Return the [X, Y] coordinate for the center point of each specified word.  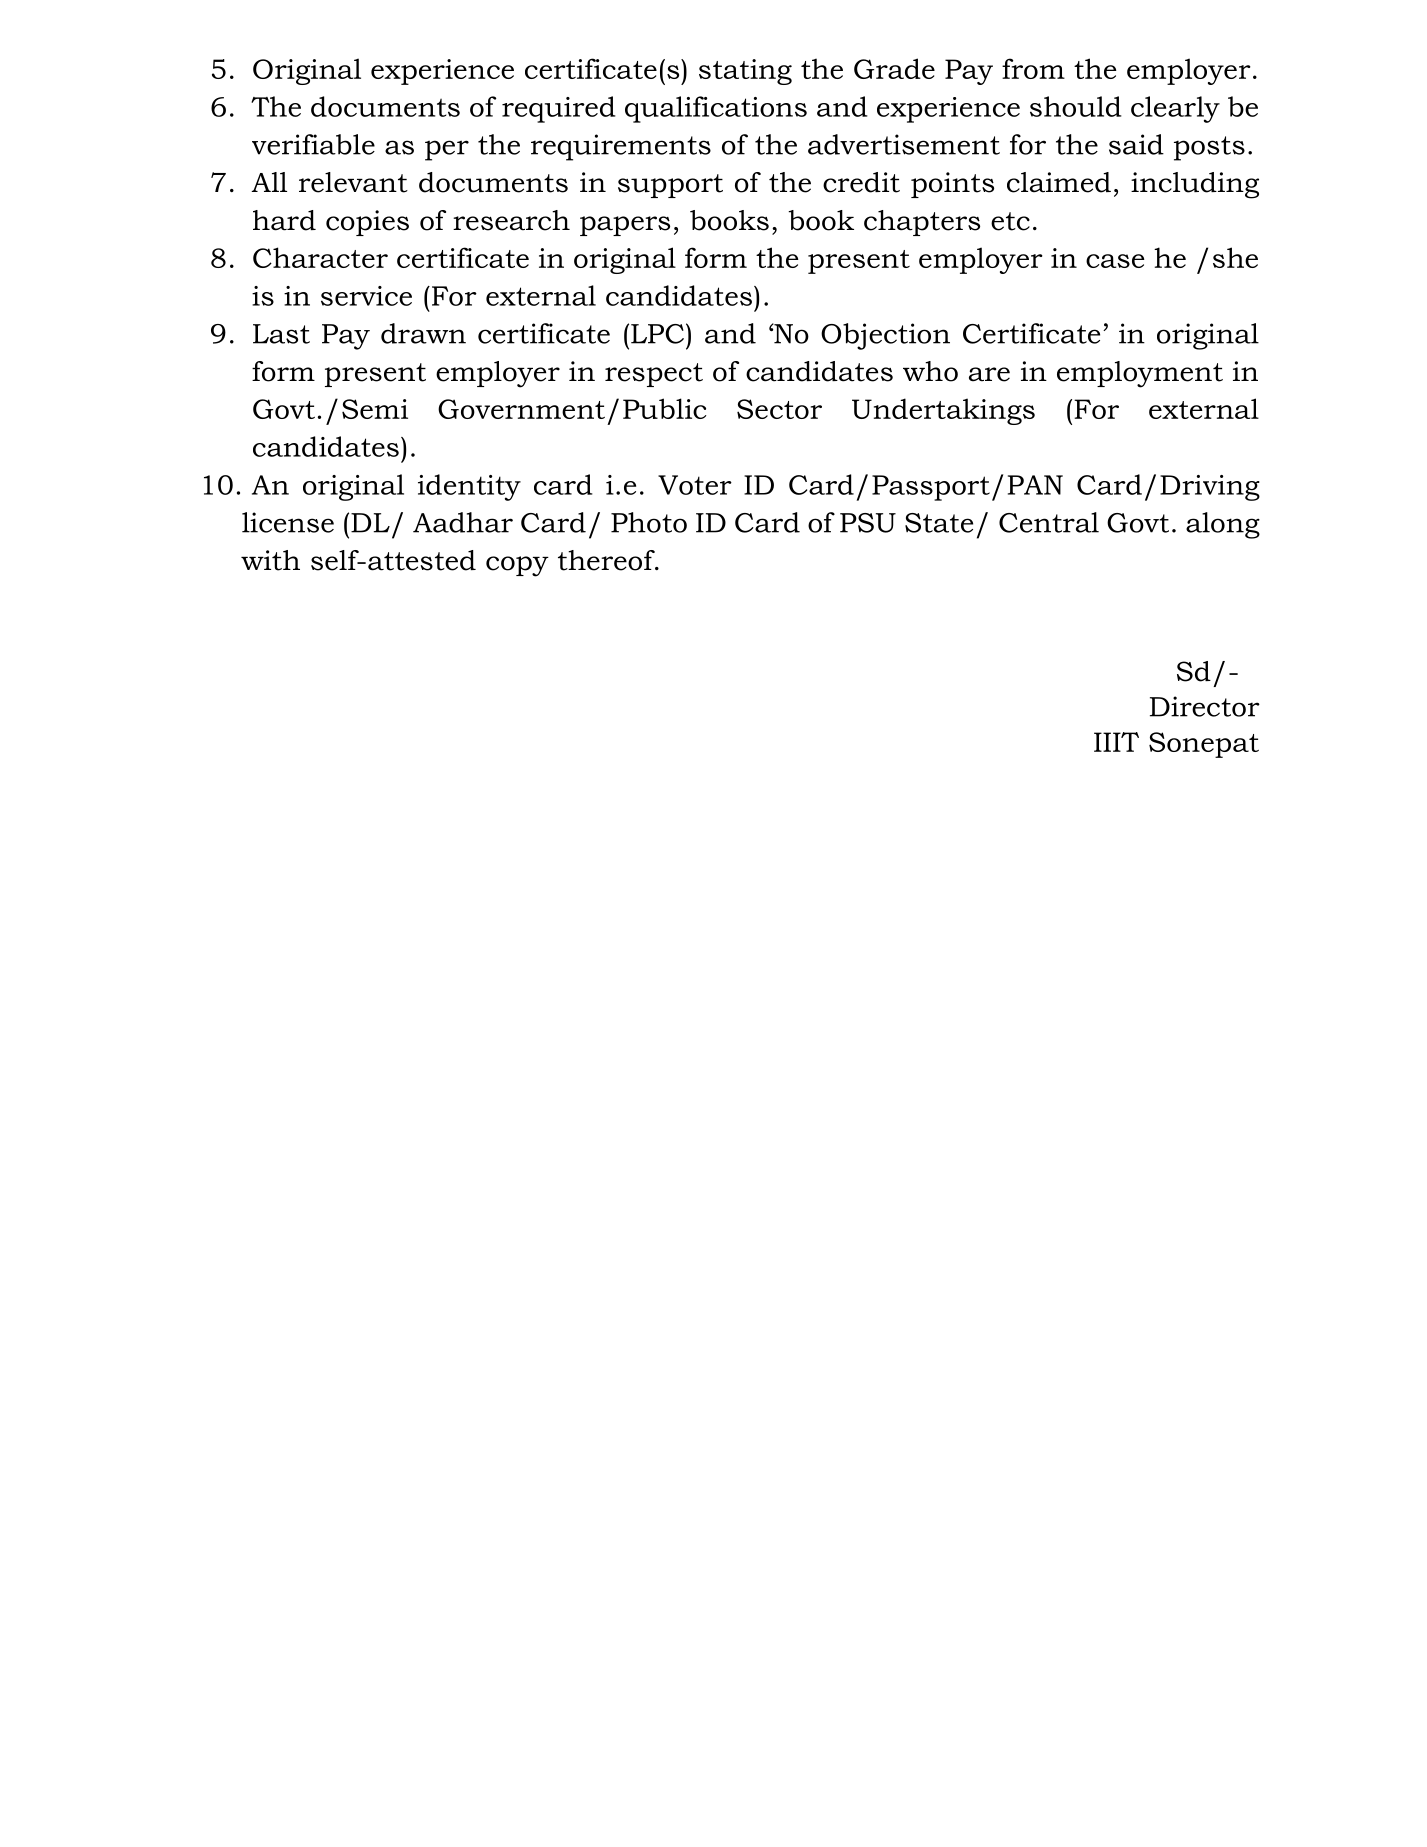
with [270, 560]
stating [745, 72]
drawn [423, 333]
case [1115, 261]
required [559, 109]
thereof [607, 560]
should [1076, 106]
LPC [657, 334]
